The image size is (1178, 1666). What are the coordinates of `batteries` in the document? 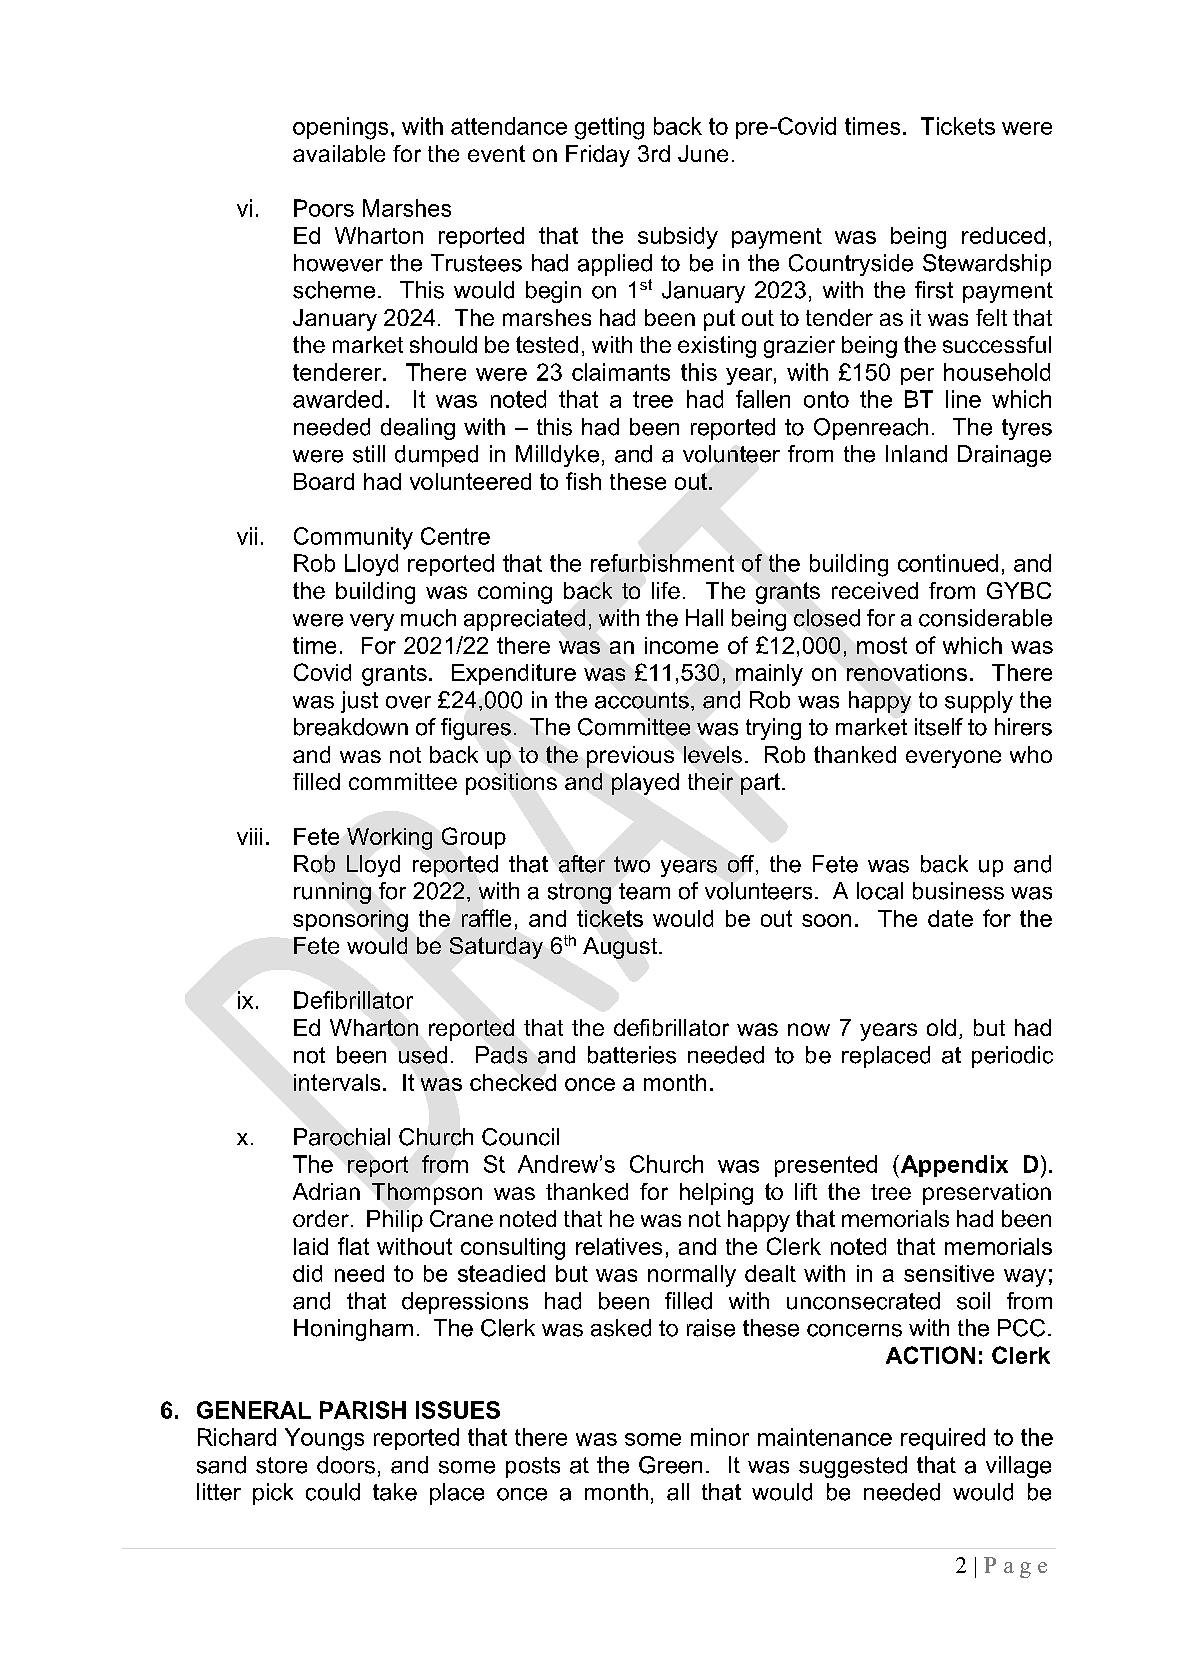 It's located at (632, 1055).
